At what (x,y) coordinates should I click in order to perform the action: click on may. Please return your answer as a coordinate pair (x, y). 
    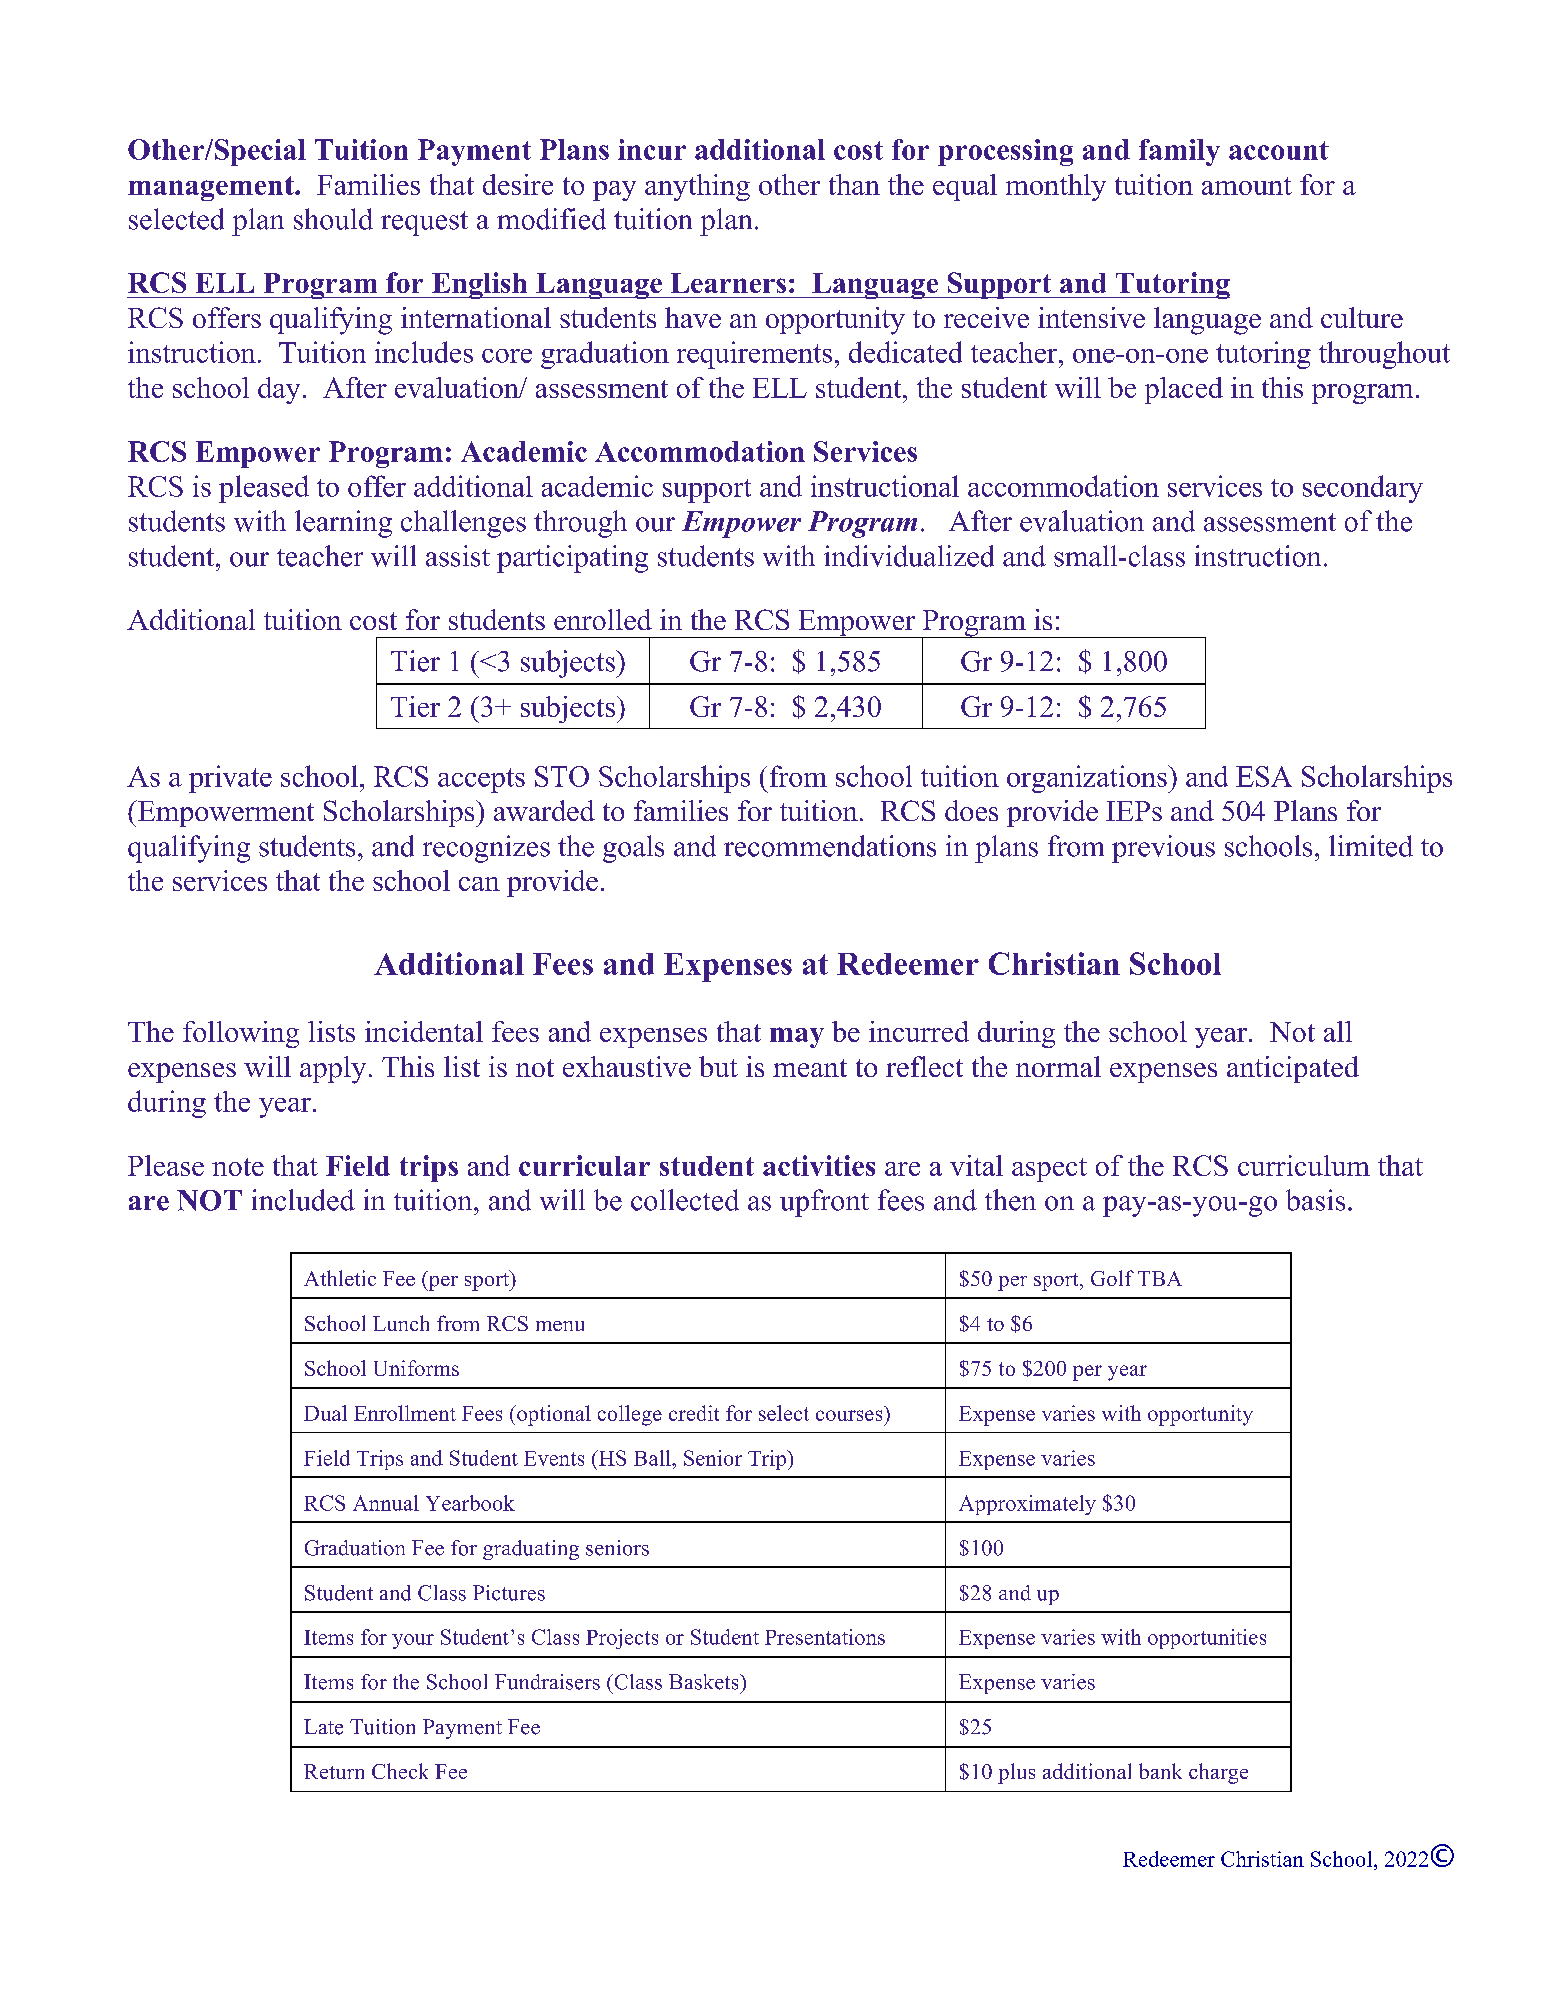
    Looking at the image, I should click on (797, 1037).
